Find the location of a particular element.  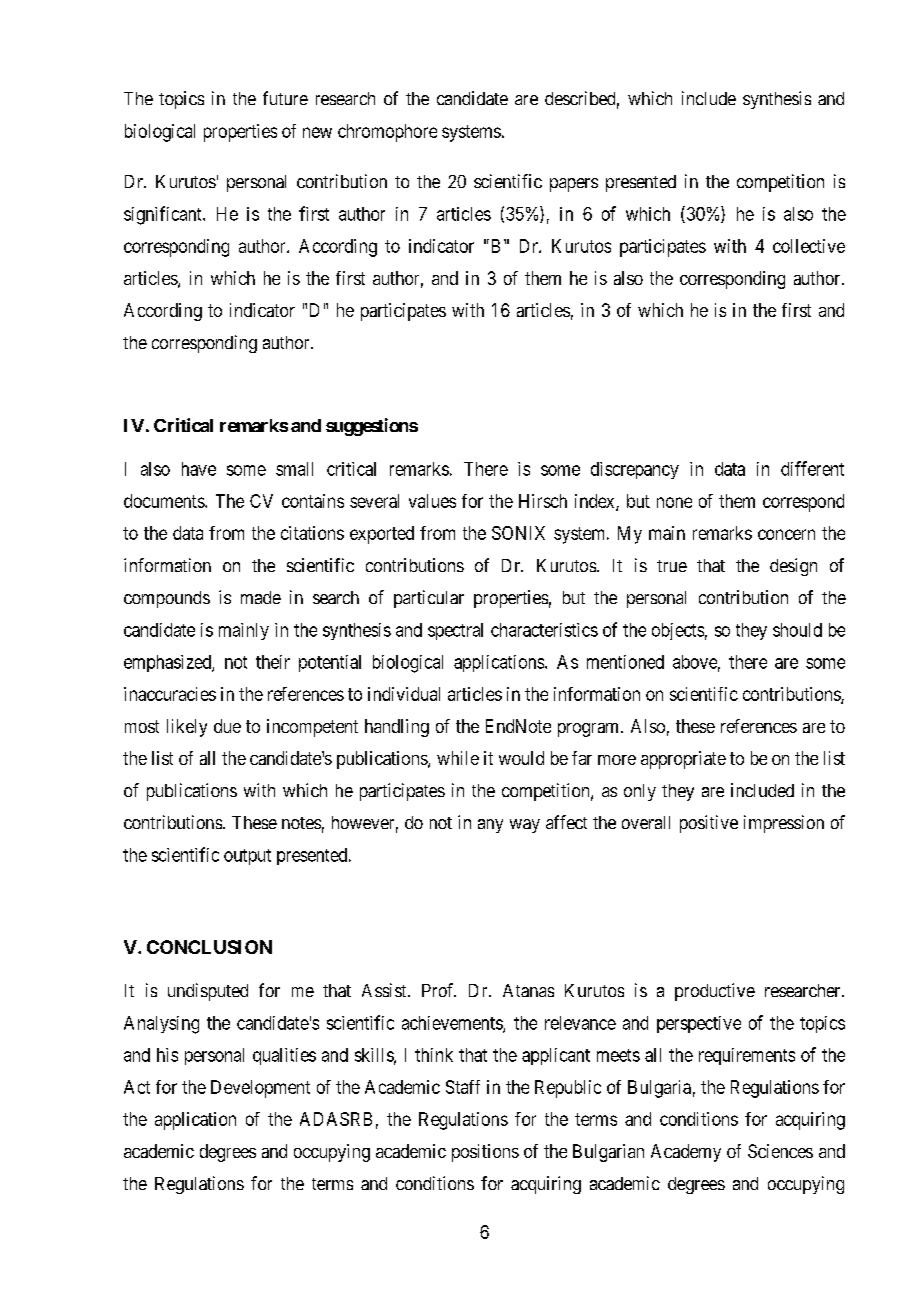

positive is located at coordinates (709, 824).
